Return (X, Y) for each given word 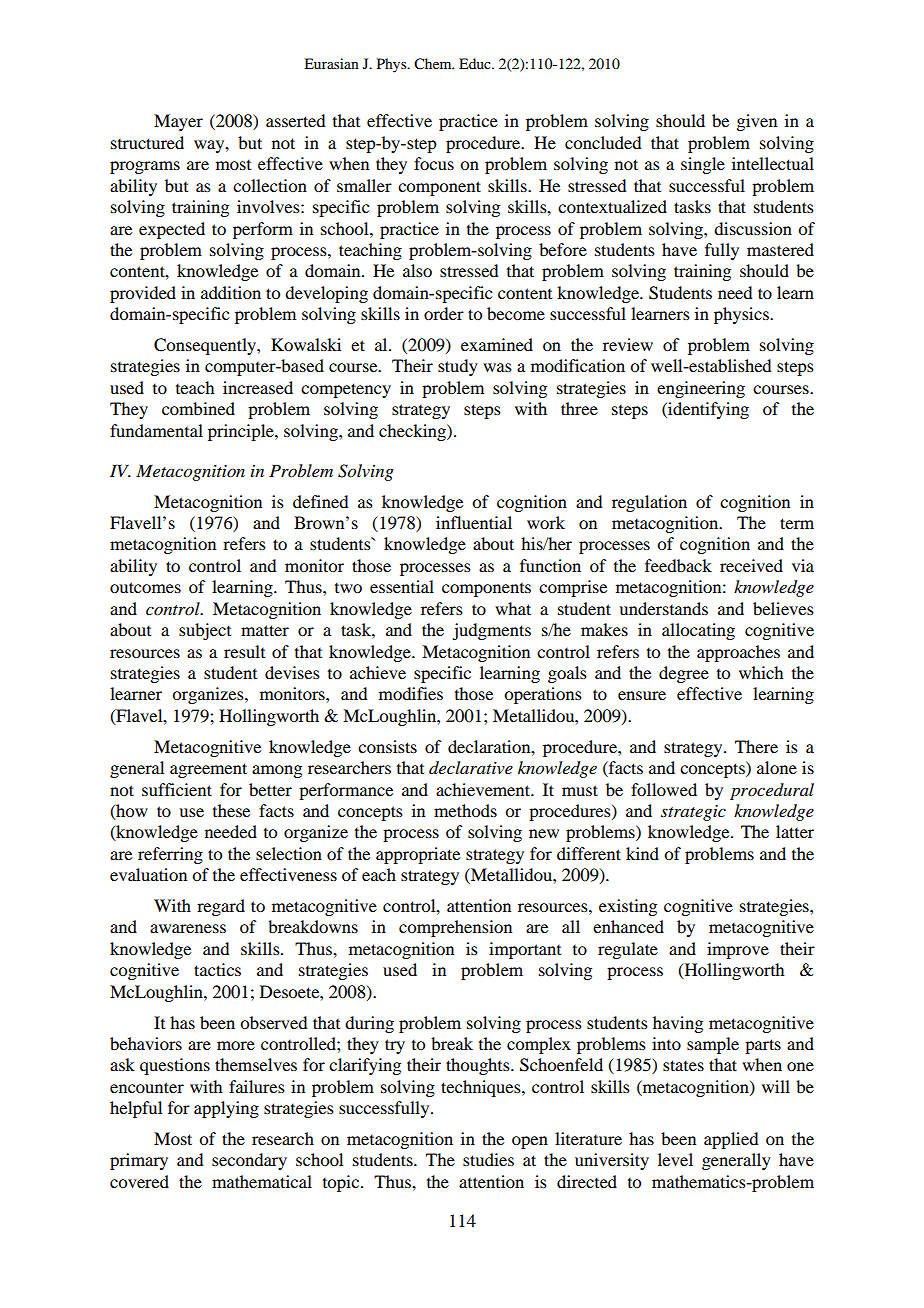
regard (221, 907)
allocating (698, 631)
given (756, 122)
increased (258, 387)
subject (205, 631)
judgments (491, 631)
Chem (434, 64)
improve (738, 950)
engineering (701, 389)
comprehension (455, 928)
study (458, 367)
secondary (249, 1161)
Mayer (178, 122)
